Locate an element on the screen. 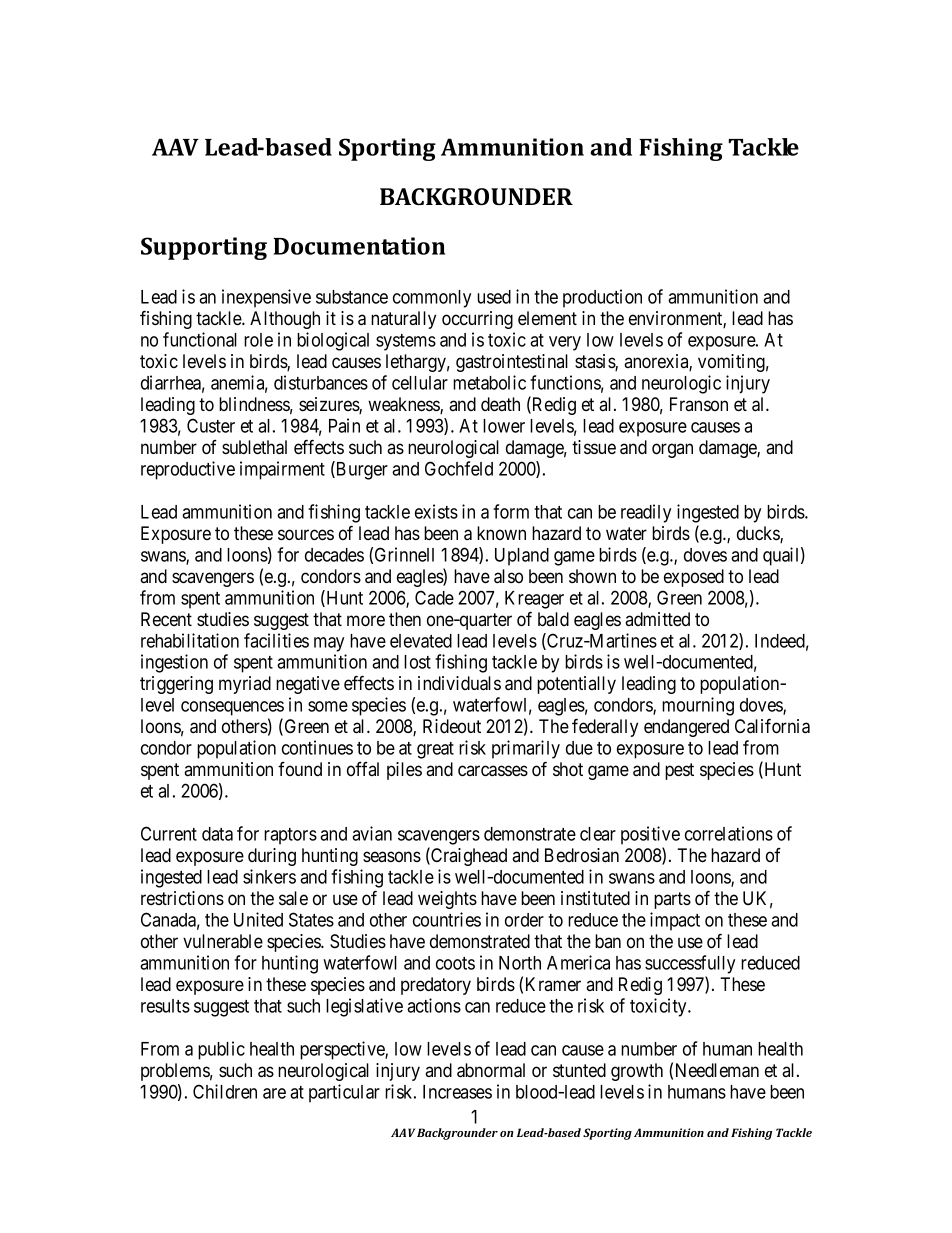 The width and height of the screenshot is (952, 1233). public is located at coordinates (221, 1050).
